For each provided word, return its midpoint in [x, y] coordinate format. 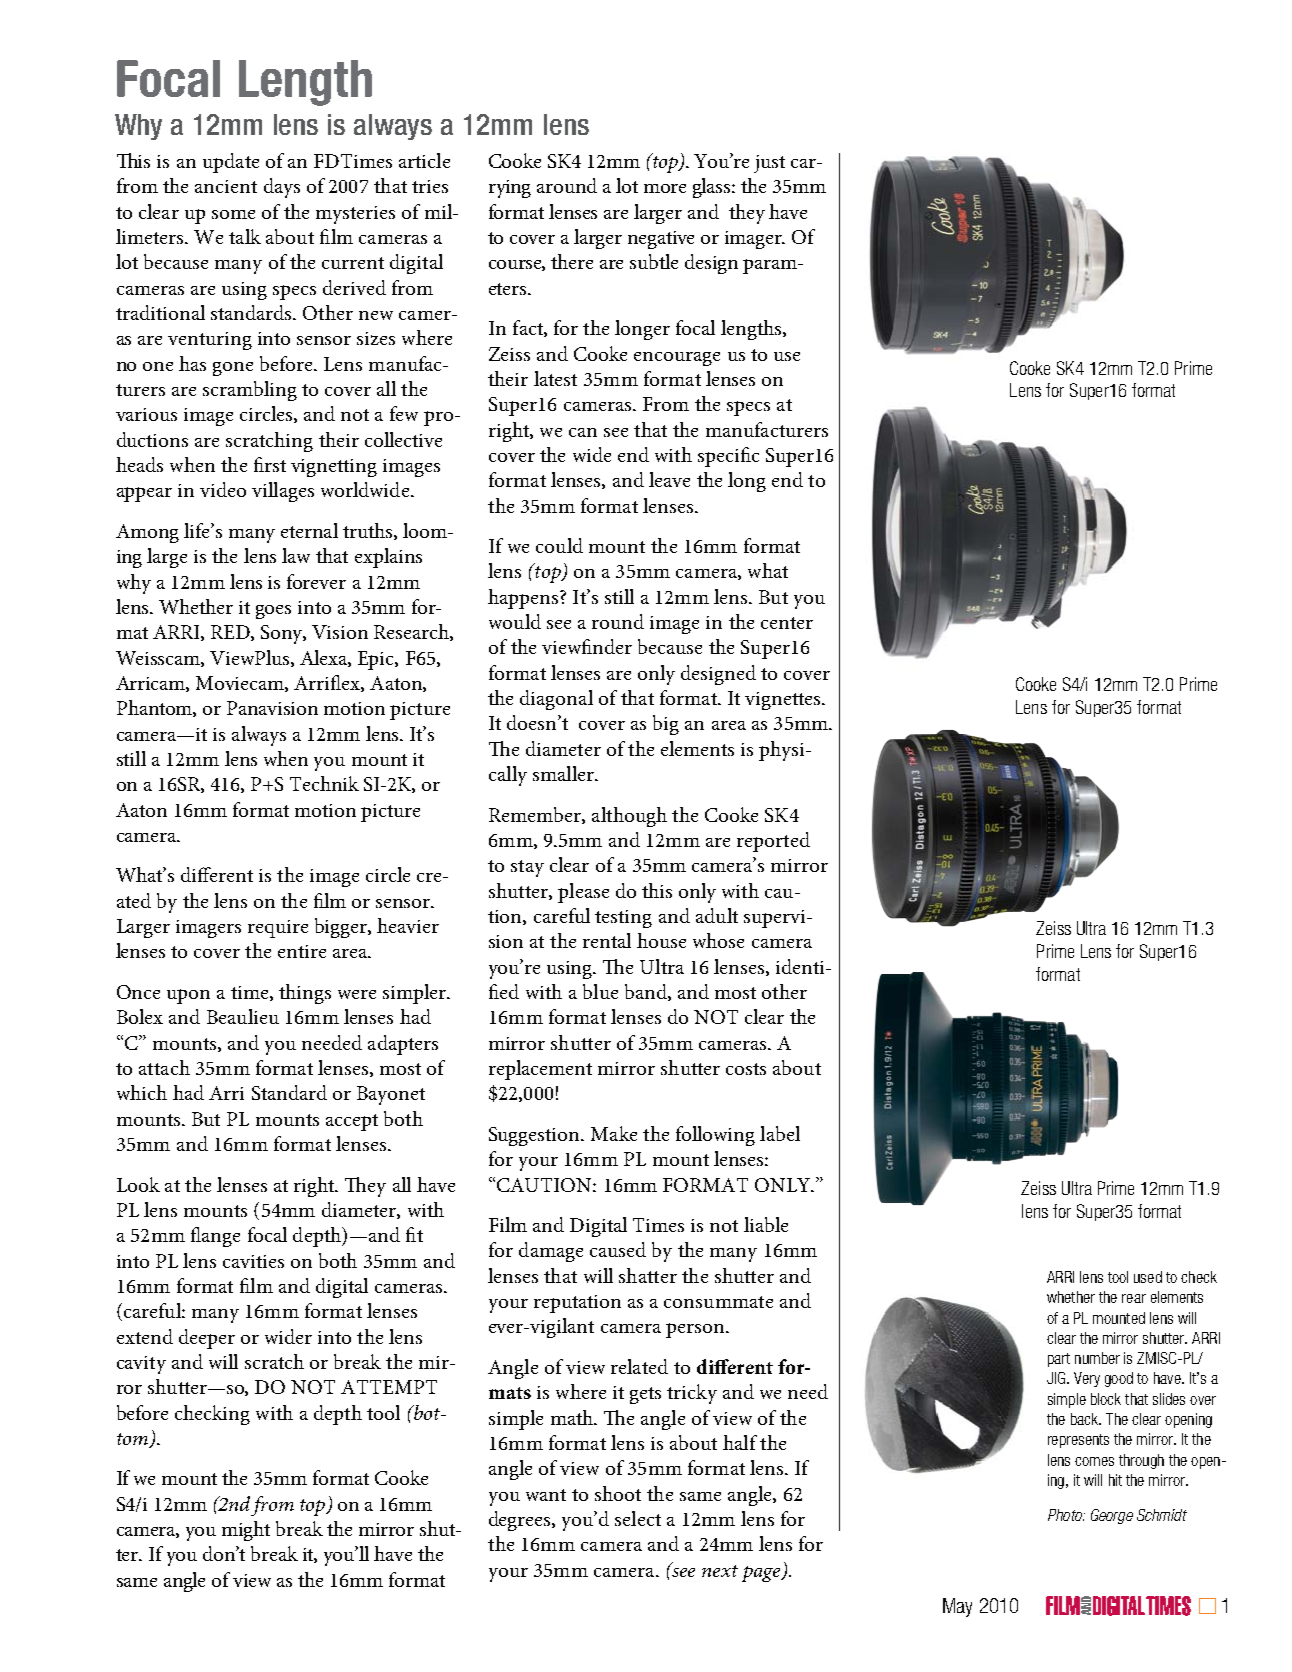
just [769, 164]
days [282, 188]
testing [623, 919]
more [665, 188]
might [246, 1531]
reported [773, 842]
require [278, 929]
